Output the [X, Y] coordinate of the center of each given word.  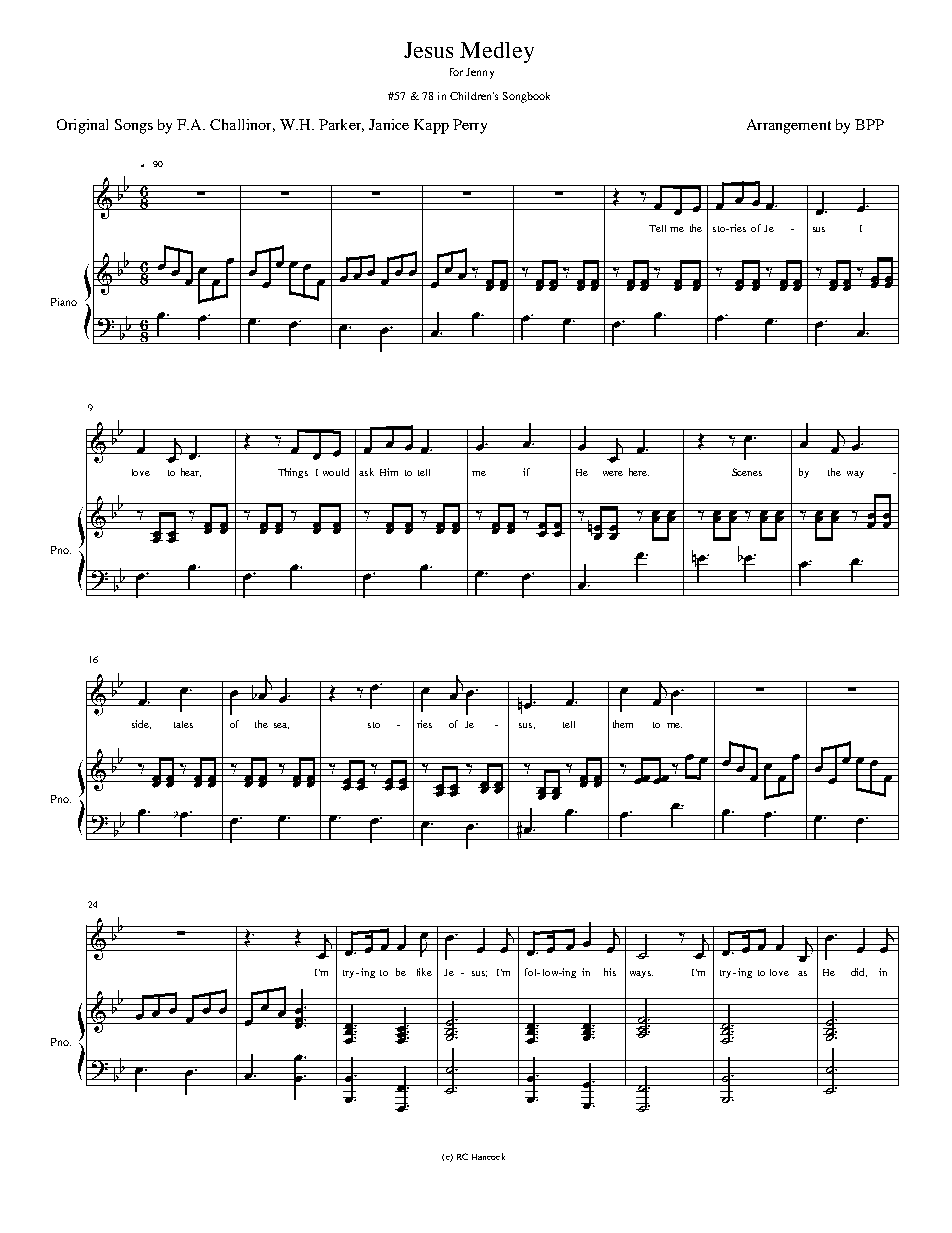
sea [281, 726]
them [623, 724]
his [610, 972]
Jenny [480, 73]
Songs [134, 126]
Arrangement [789, 126]
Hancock [488, 1156]
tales [183, 724]
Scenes [747, 472]
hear [191, 472]
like [424, 972]
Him [389, 472]
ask [366, 472]
